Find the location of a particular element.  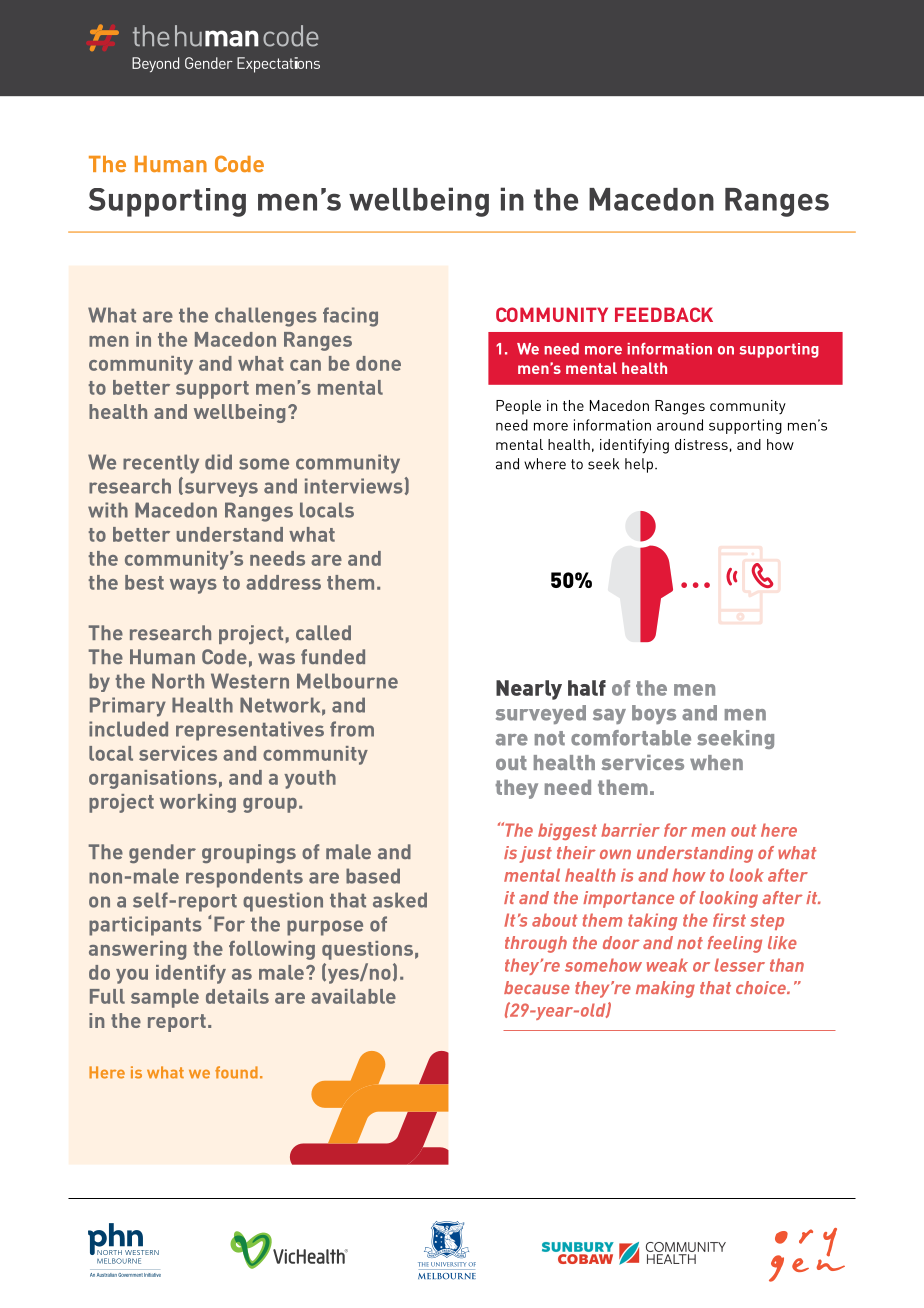

North is located at coordinates (178, 681).
